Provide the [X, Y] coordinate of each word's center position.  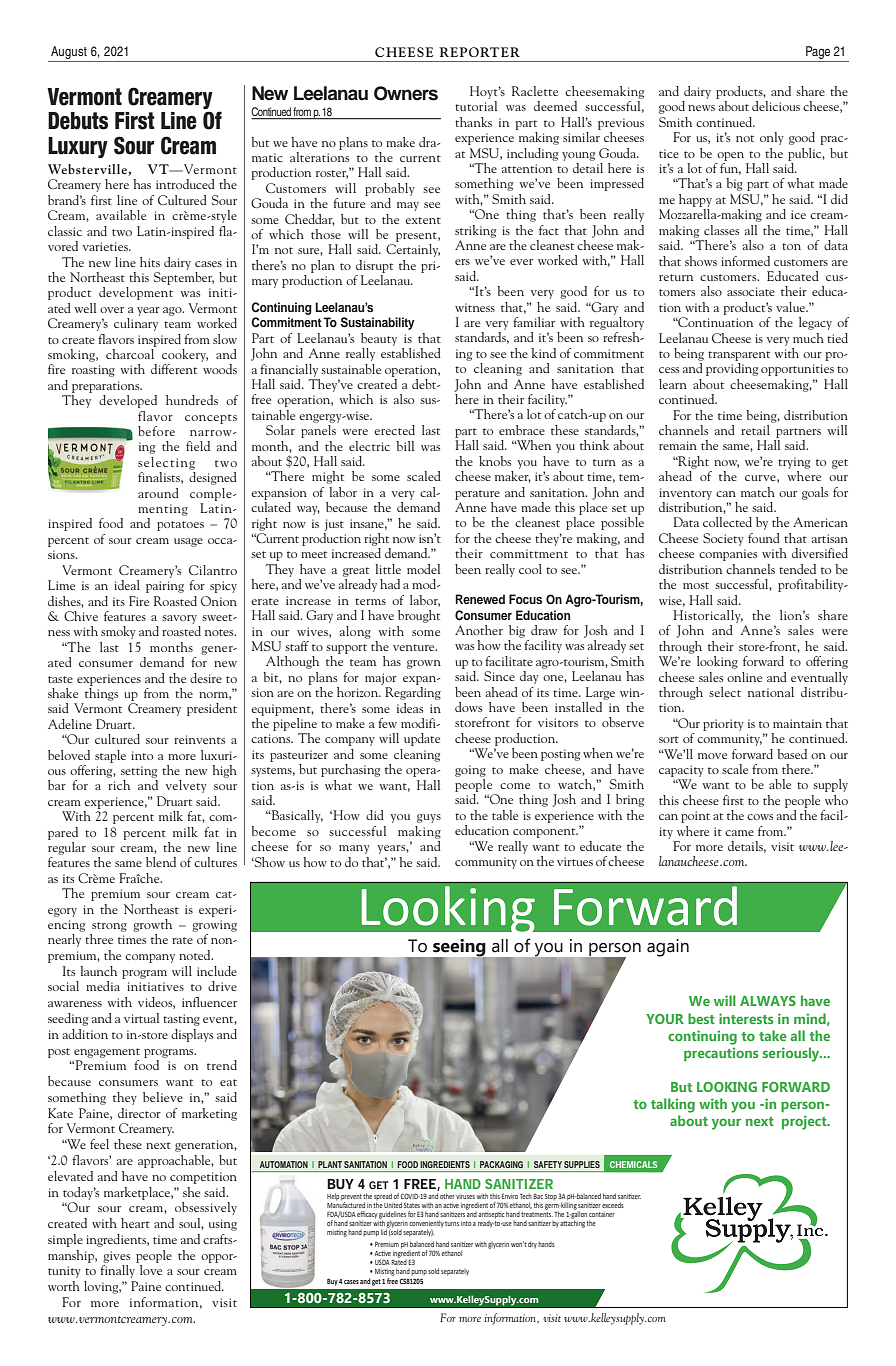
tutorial [476, 106]
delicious [776, 106]
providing [732, 369]
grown [424, 664]
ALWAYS [768, 1001]
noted [196, 955]
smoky [118, 632]
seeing [459, 949]
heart [135, 1223]
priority [723, 725]
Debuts [78, 121]
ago [173, 311]
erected [394, 430]
